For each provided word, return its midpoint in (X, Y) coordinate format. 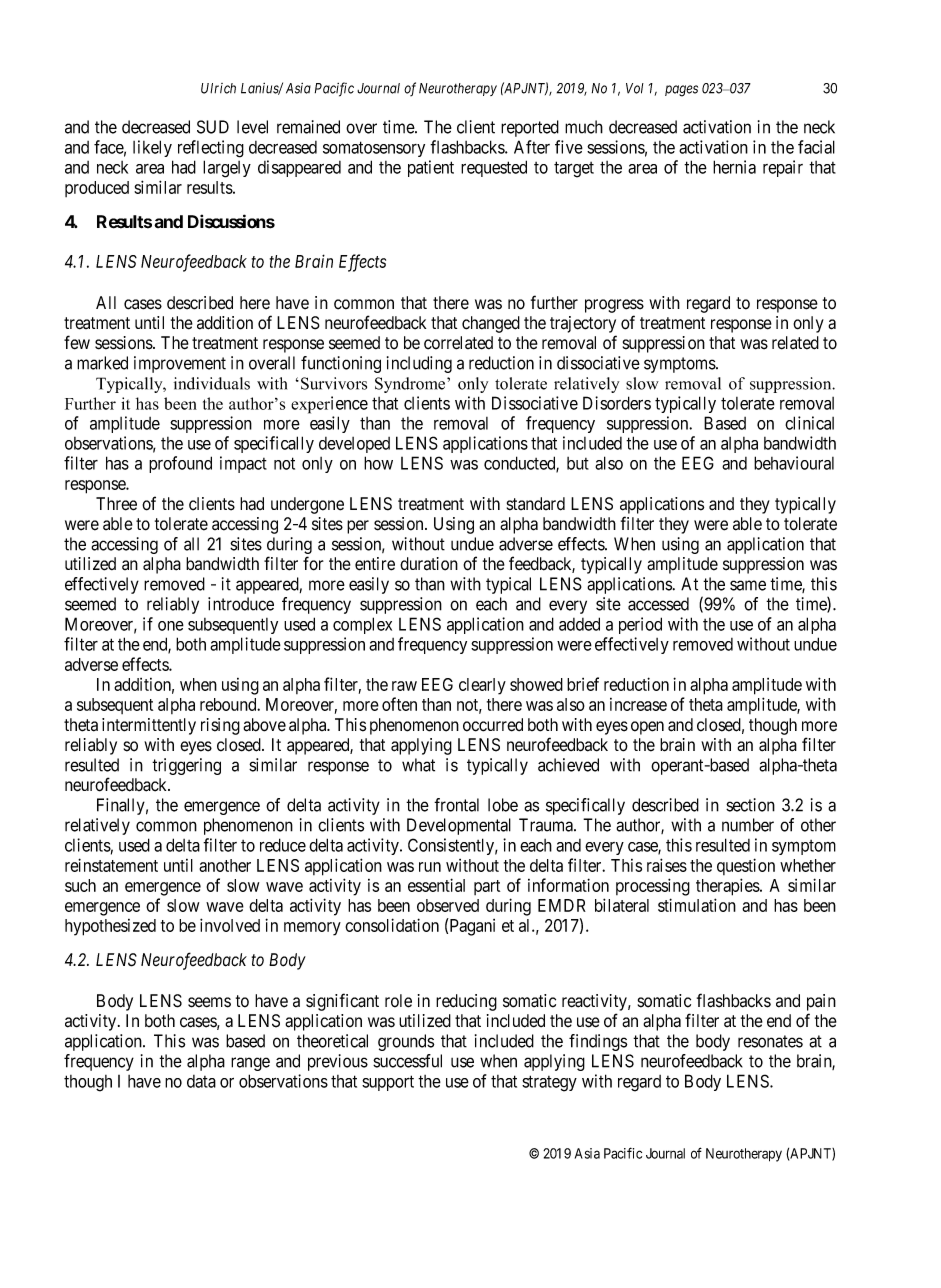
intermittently (149, 726)
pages (681, 91)
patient (431, 168)
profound (180, 464)
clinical (809, 423)
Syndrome (411, 385)
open (647, 728)
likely (152, 148)
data (201, 1081)
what (418, 765)
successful (407, 1061)
